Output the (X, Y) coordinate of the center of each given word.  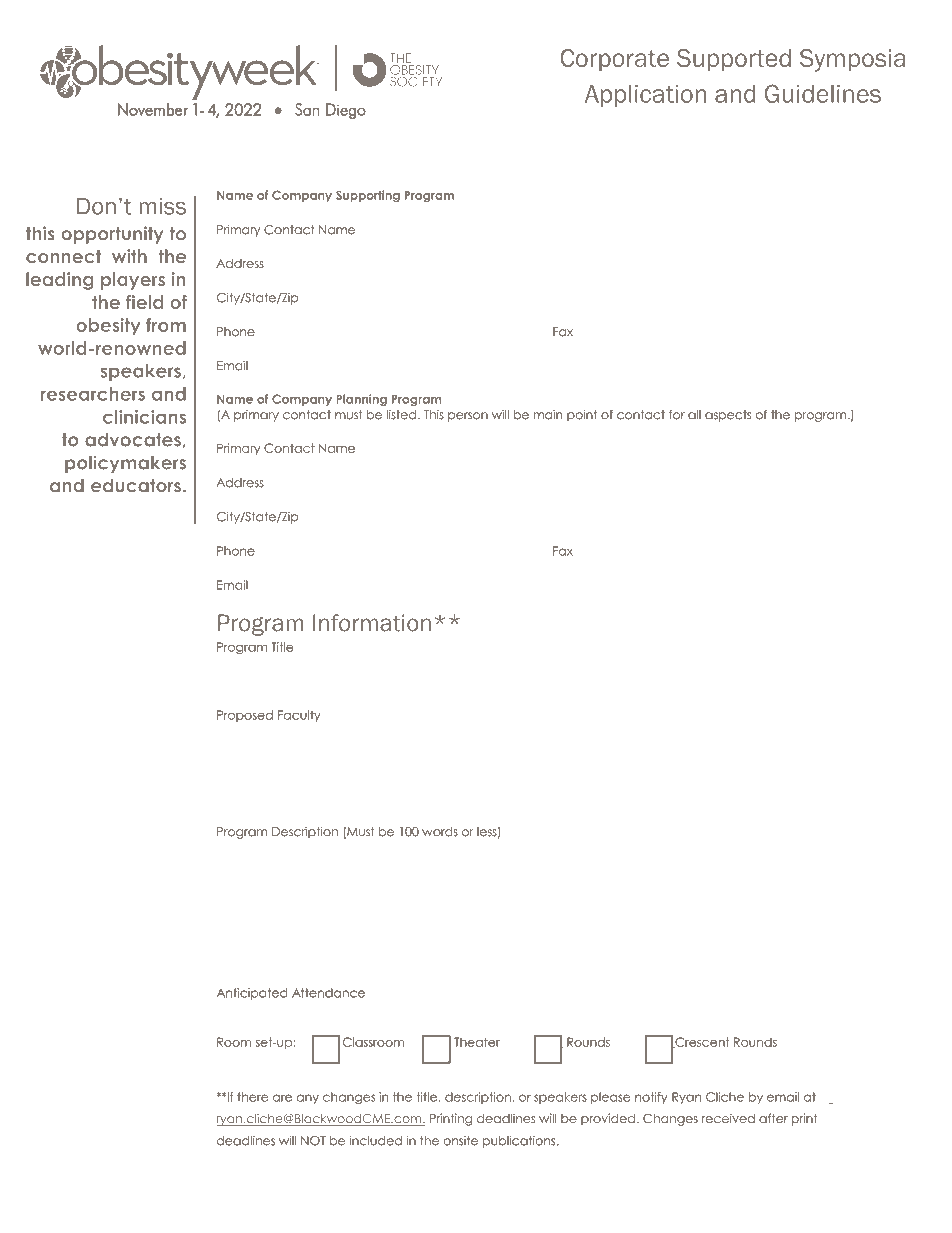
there (252, 1097)
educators (136, 485)
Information (372, 623)
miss (163, 206)
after (773, 1118)
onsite (460, 1141)
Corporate (614, 60)
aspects (728, 416)
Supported (734, 60)
